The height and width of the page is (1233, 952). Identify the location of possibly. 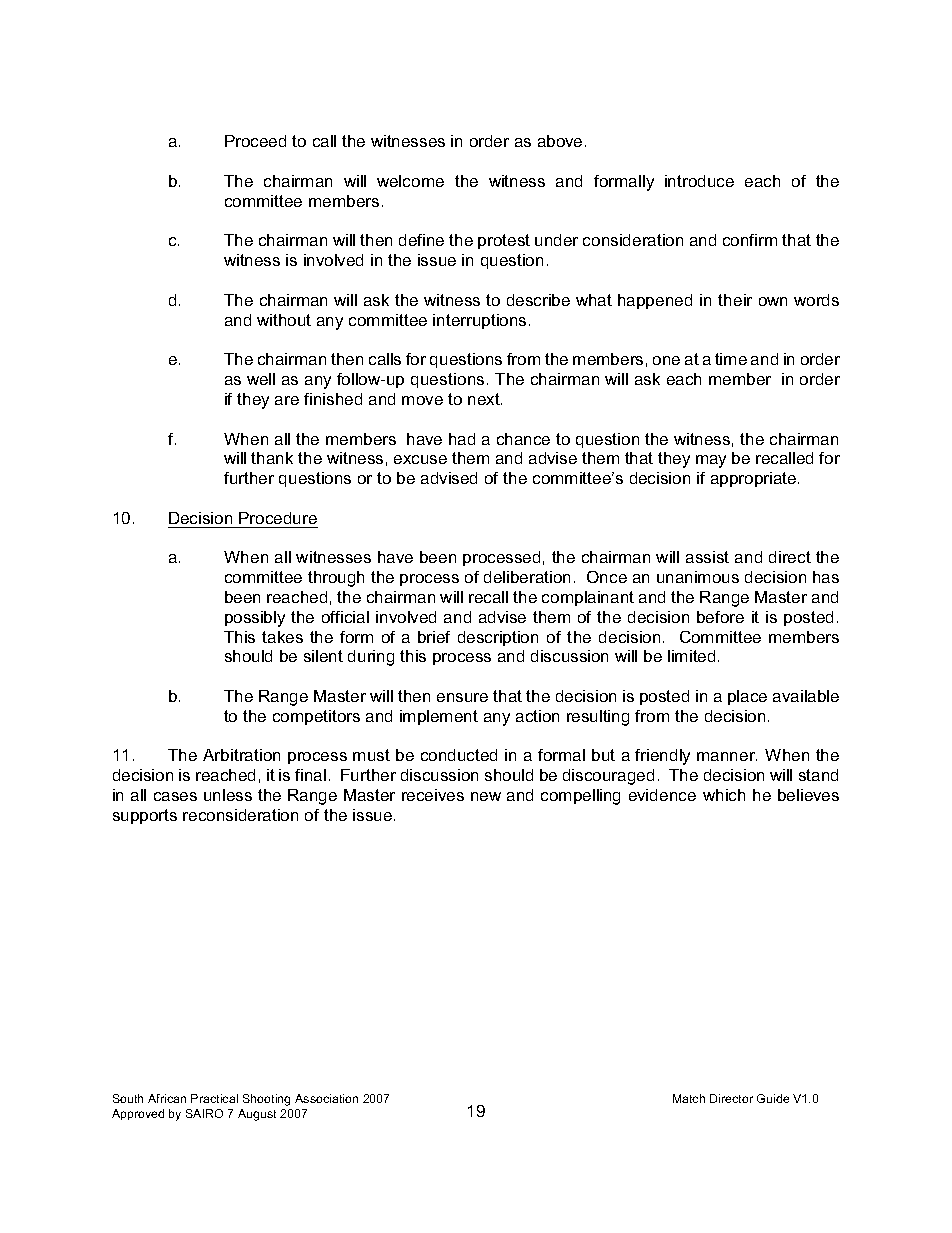
(255, 619).
